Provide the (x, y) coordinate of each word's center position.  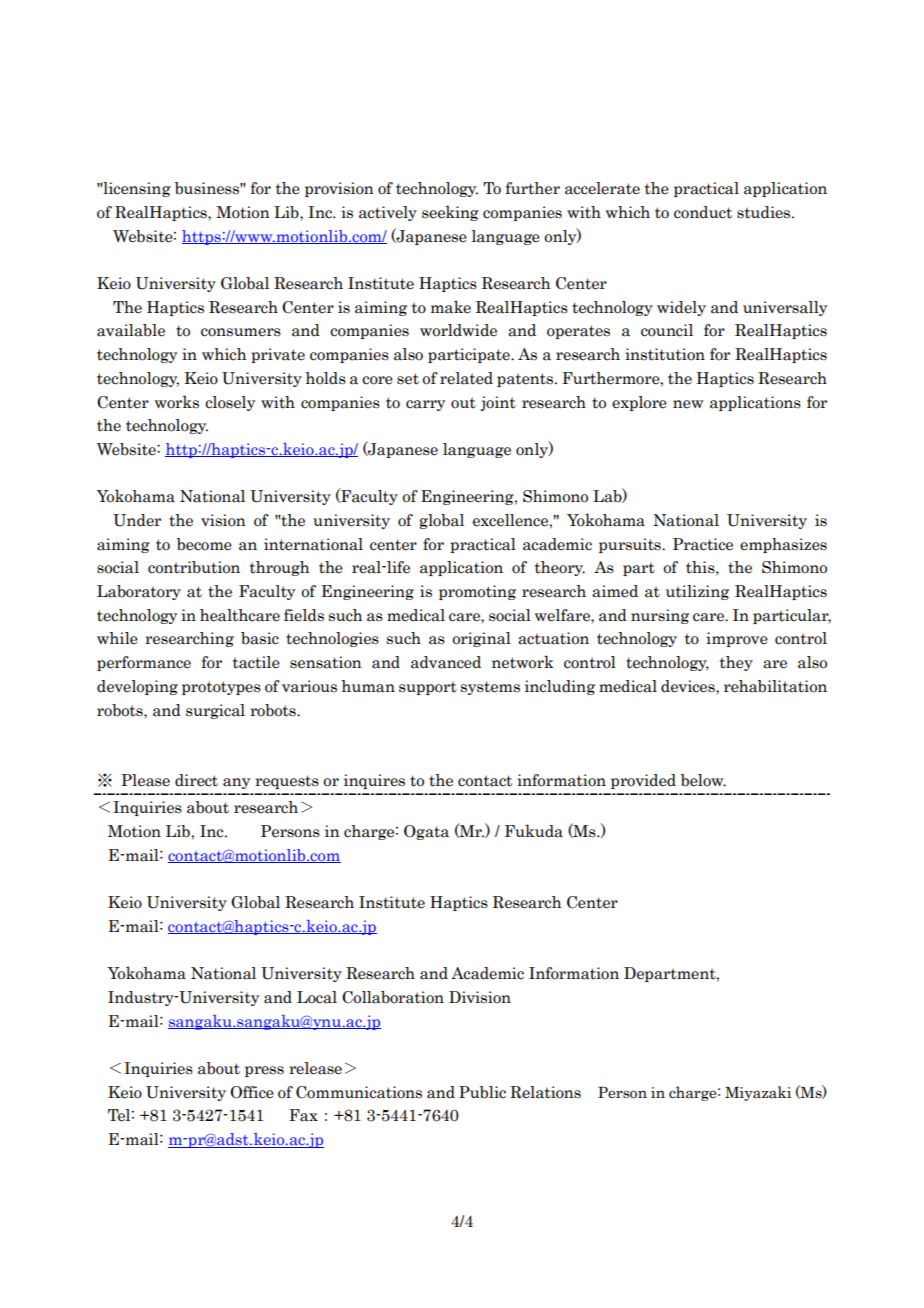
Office (252, 1092)
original (481, 639)
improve (737, 639)
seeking (450, 213)
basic (260, 638)
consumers (241, 332)
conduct (703, 212)
